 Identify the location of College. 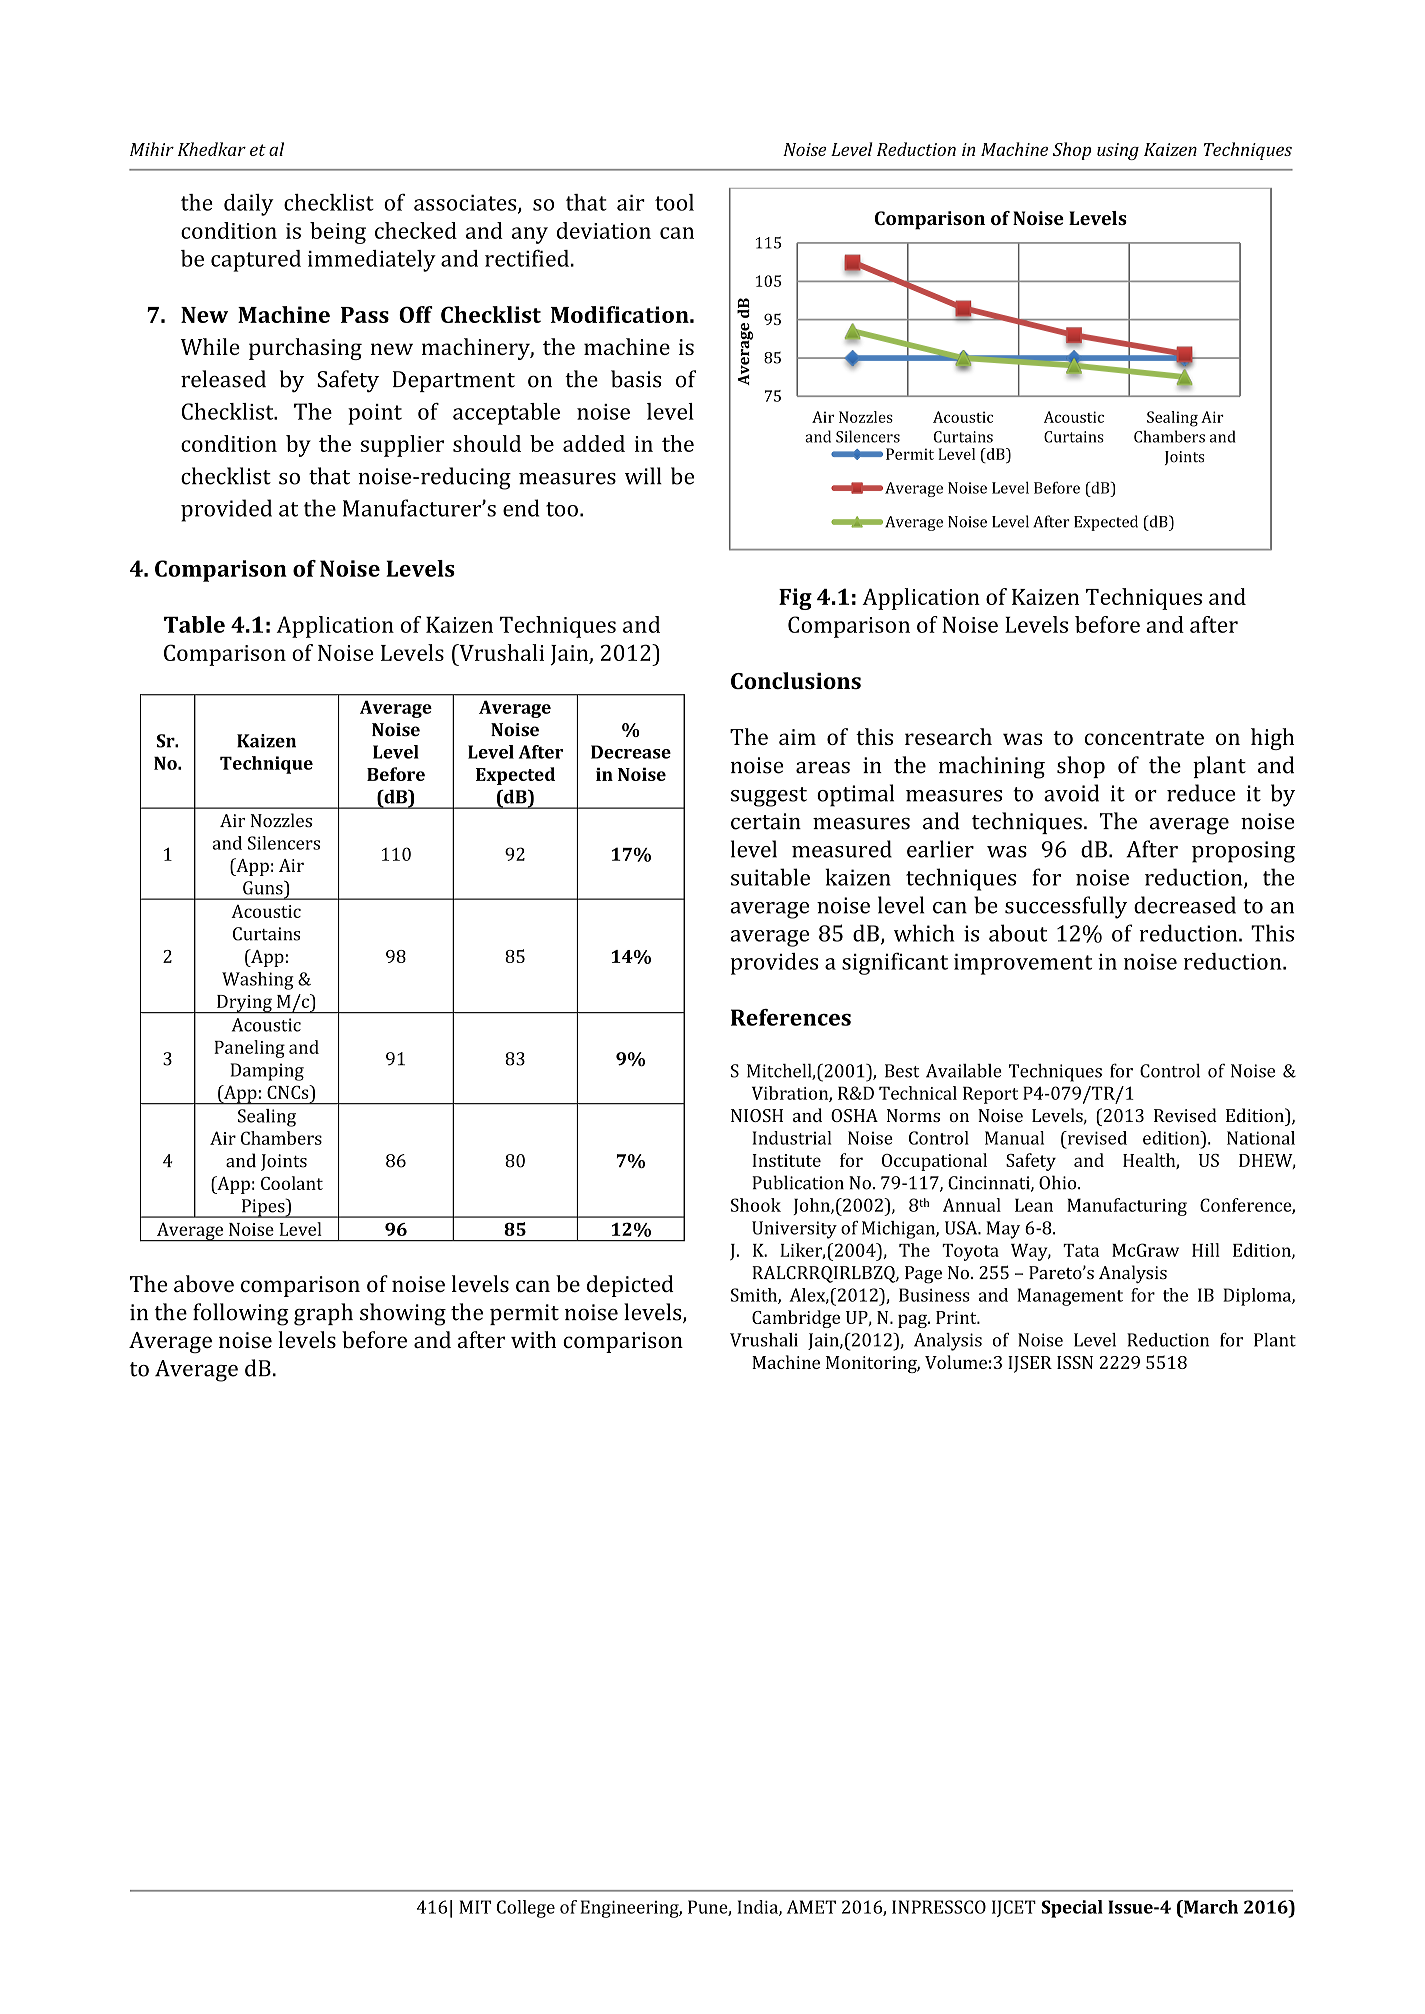
(526, 1909).
